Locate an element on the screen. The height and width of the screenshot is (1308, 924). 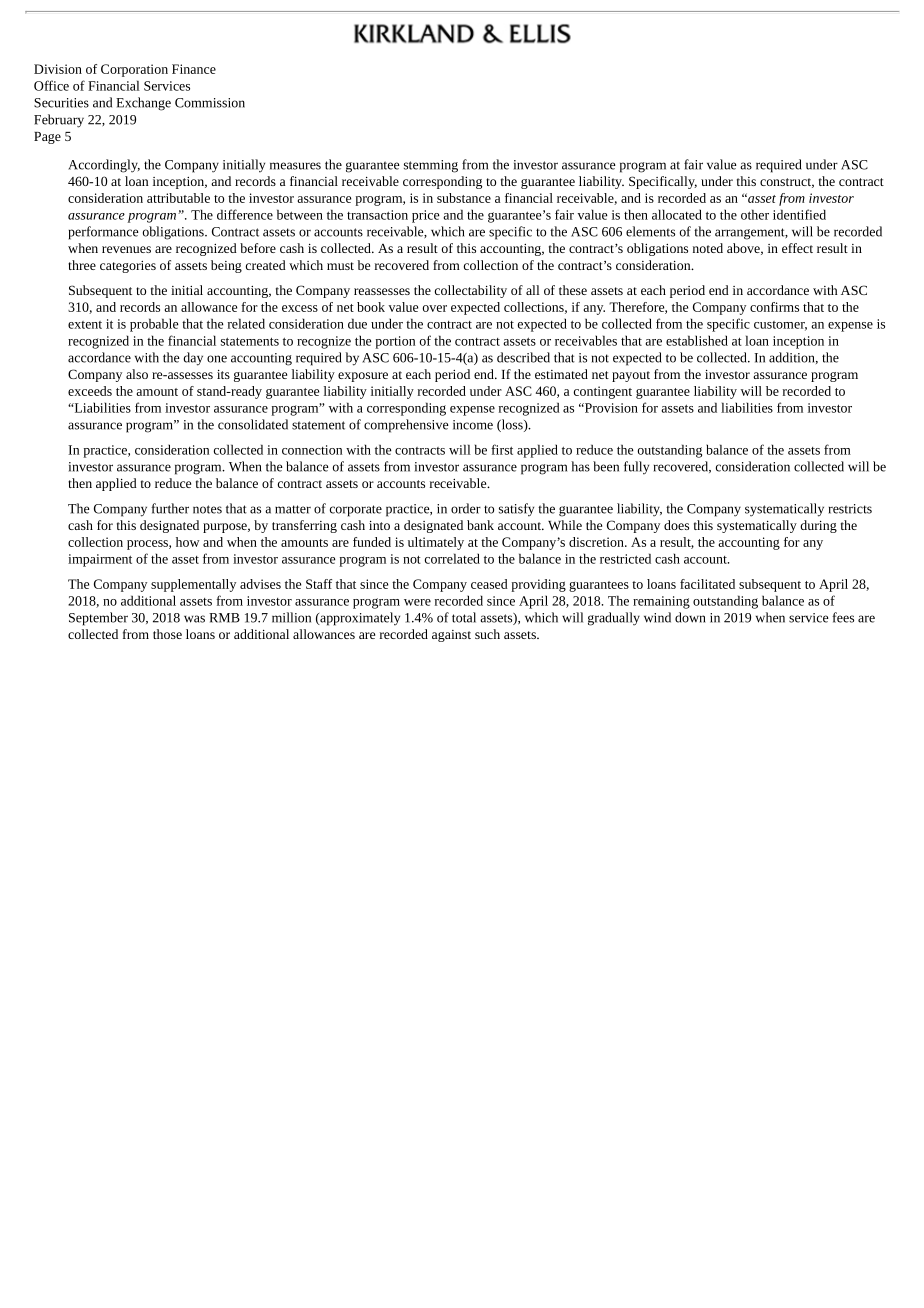
total is located at coordinates (464, 617).
